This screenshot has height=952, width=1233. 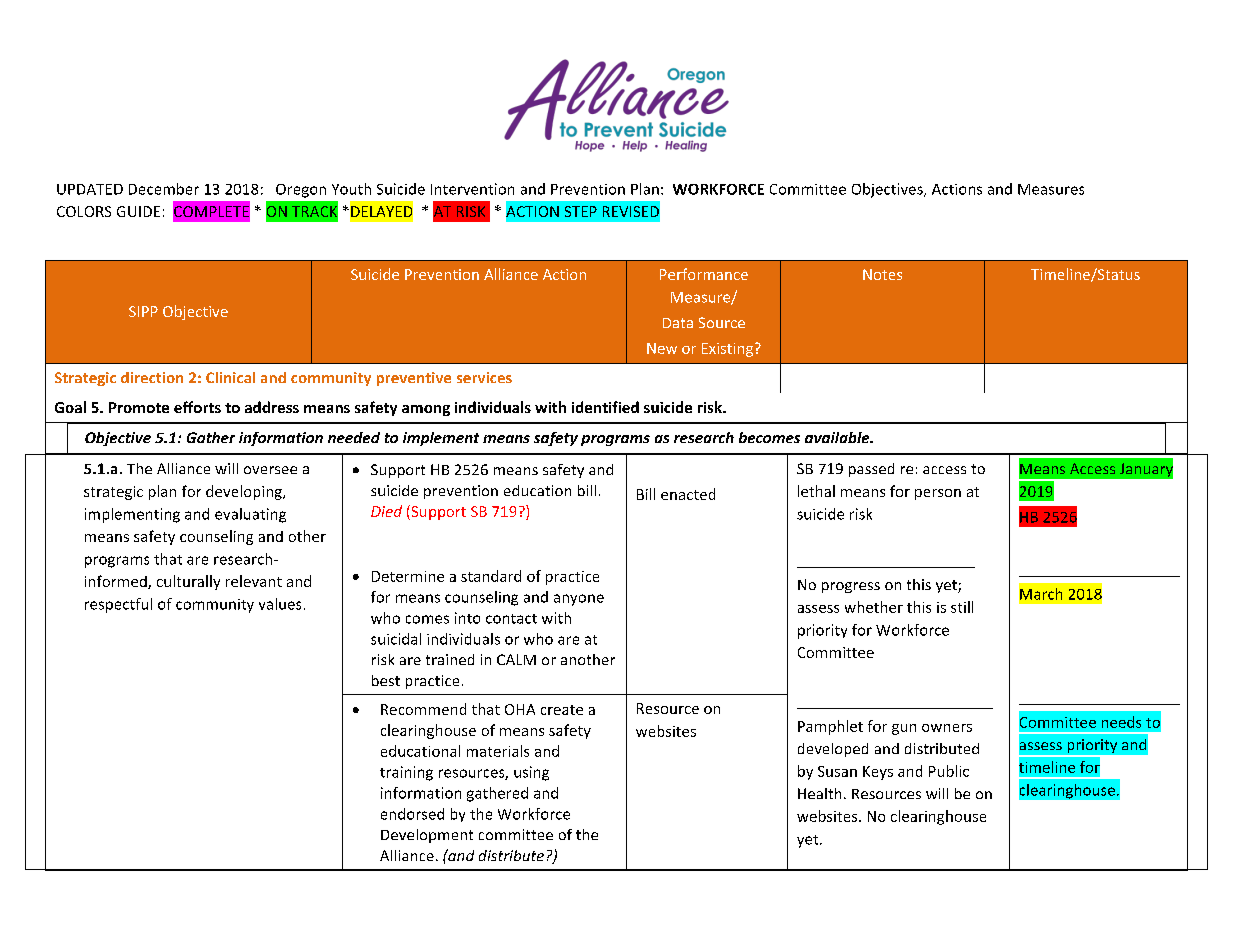 What do you see at coordinates (938, 494) in the screenshot?
I see `person` at bounding box center [938, 494].
